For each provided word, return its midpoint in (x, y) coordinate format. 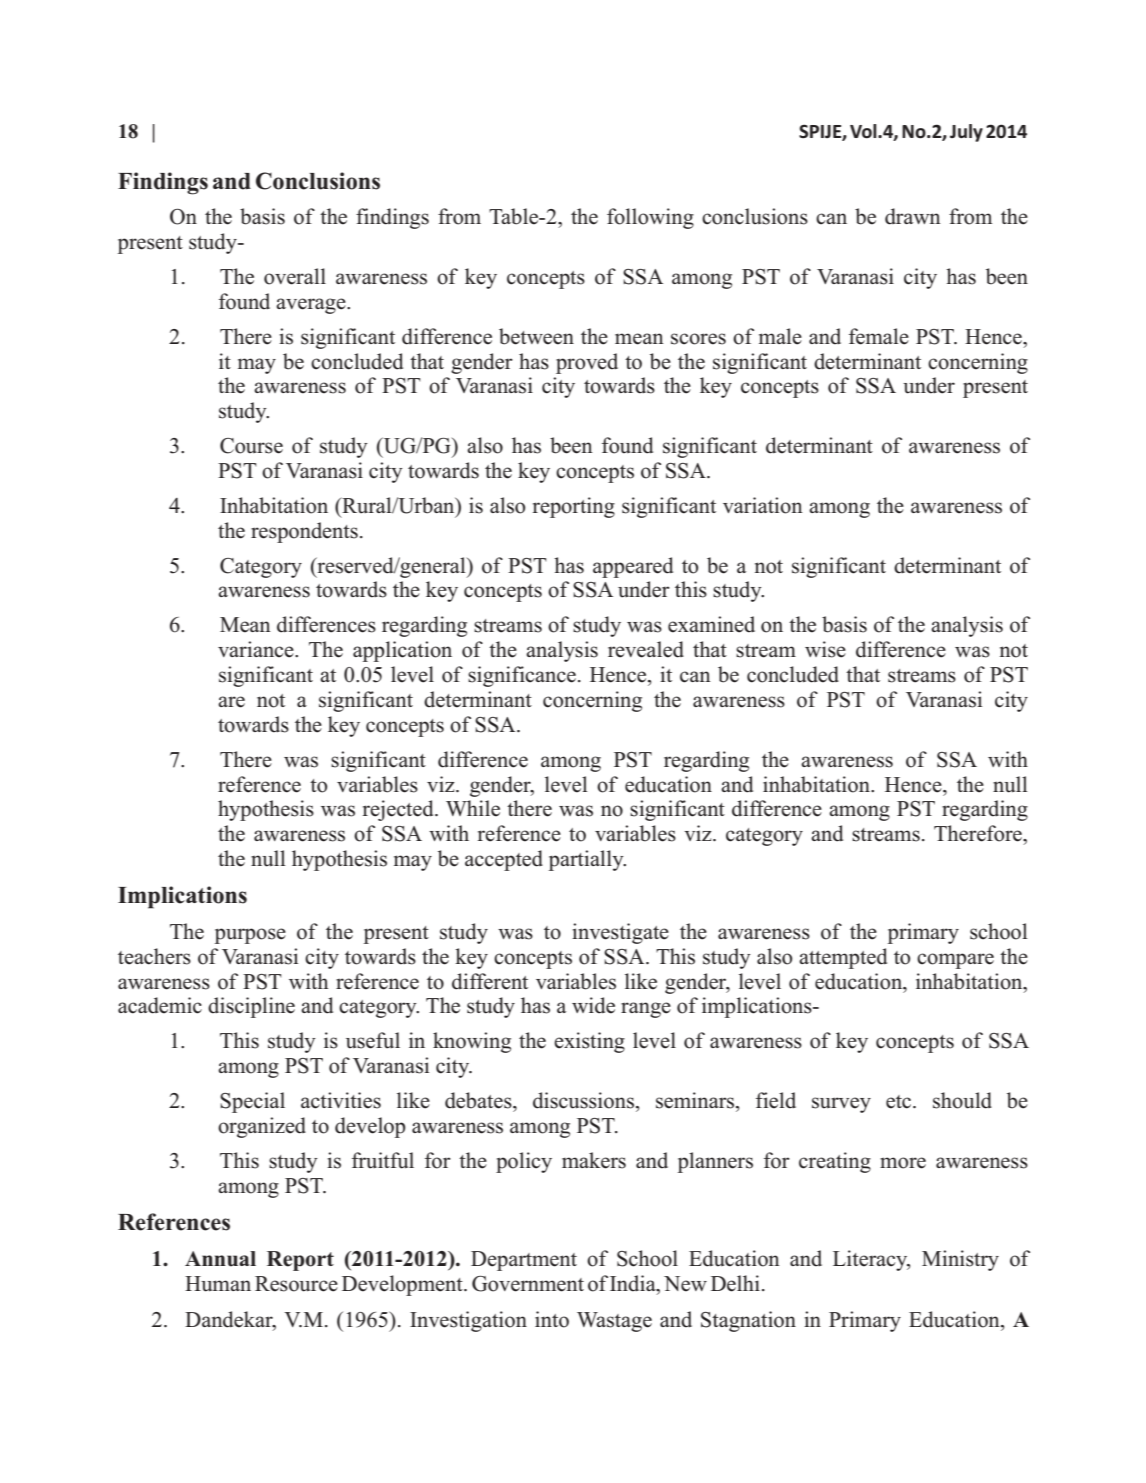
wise (825, 649)
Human (218, 1284)
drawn (913, 216)
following (650, 218)
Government (528, 1284)
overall (295, 276)
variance (257, 649)
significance (522, 676)
